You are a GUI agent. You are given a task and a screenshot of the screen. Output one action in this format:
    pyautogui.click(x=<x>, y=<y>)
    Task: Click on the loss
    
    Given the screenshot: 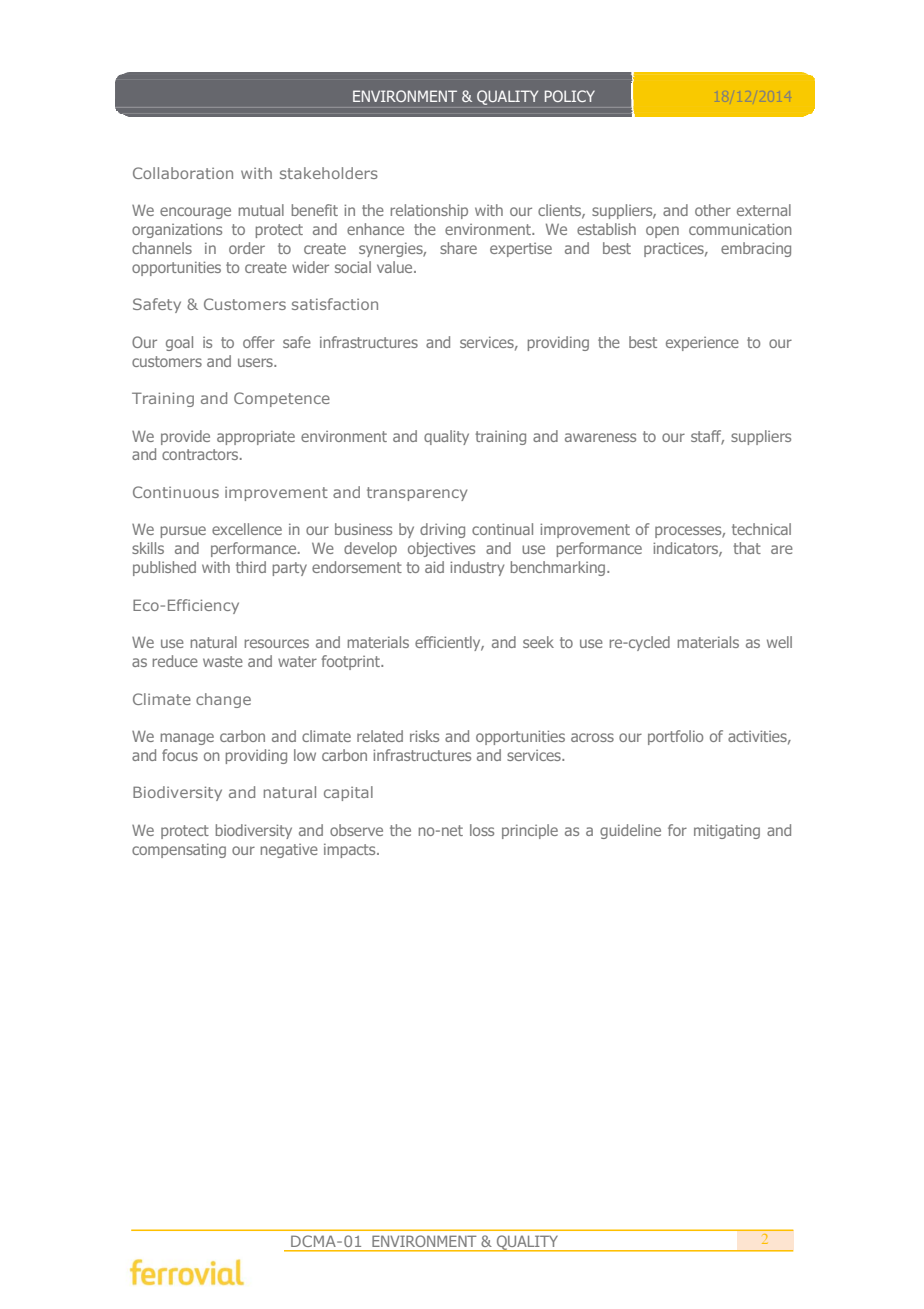 What is the action you would take?
    pyautogui.click(x=482, y=830)
